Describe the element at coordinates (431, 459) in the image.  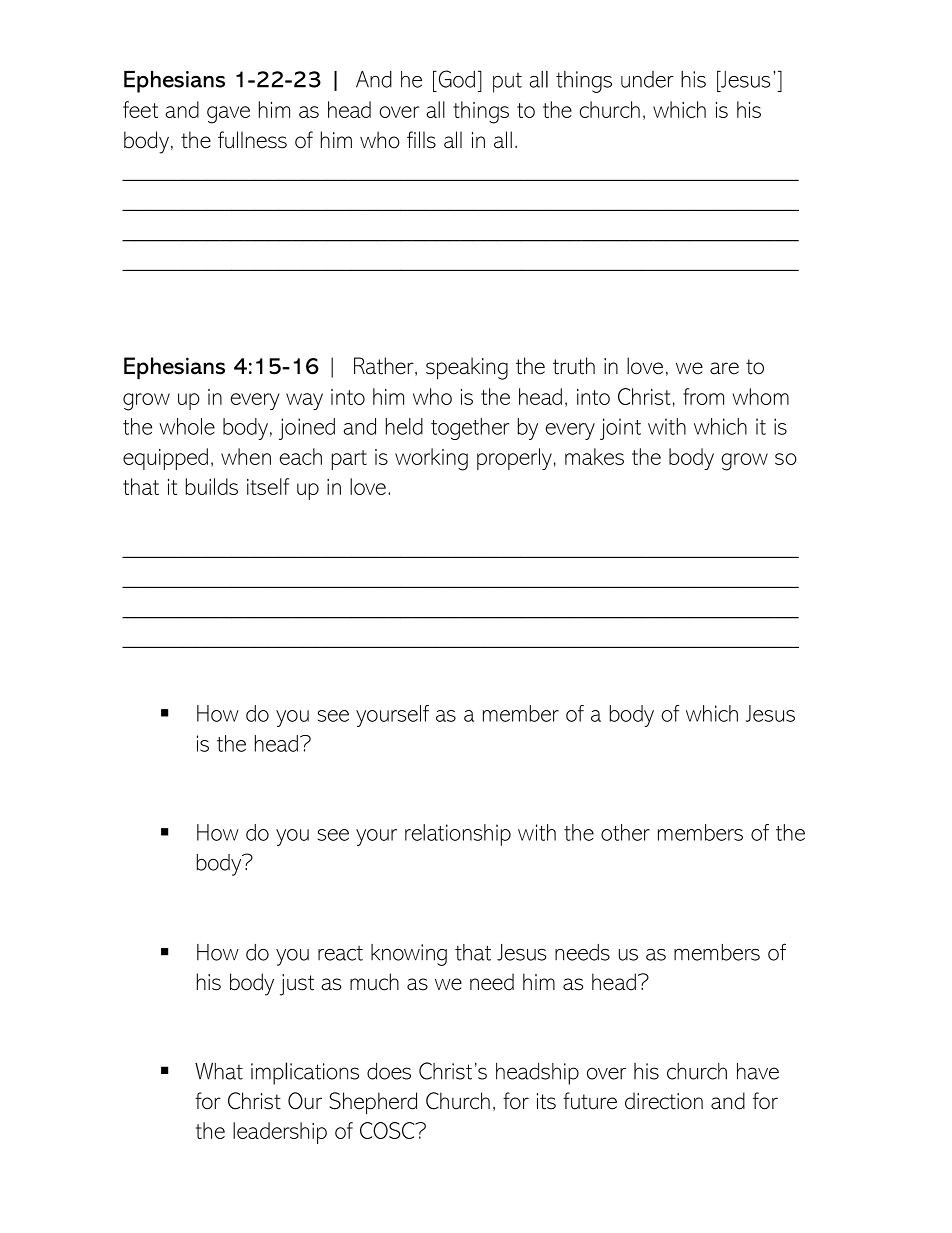
I see `working` at that location.
